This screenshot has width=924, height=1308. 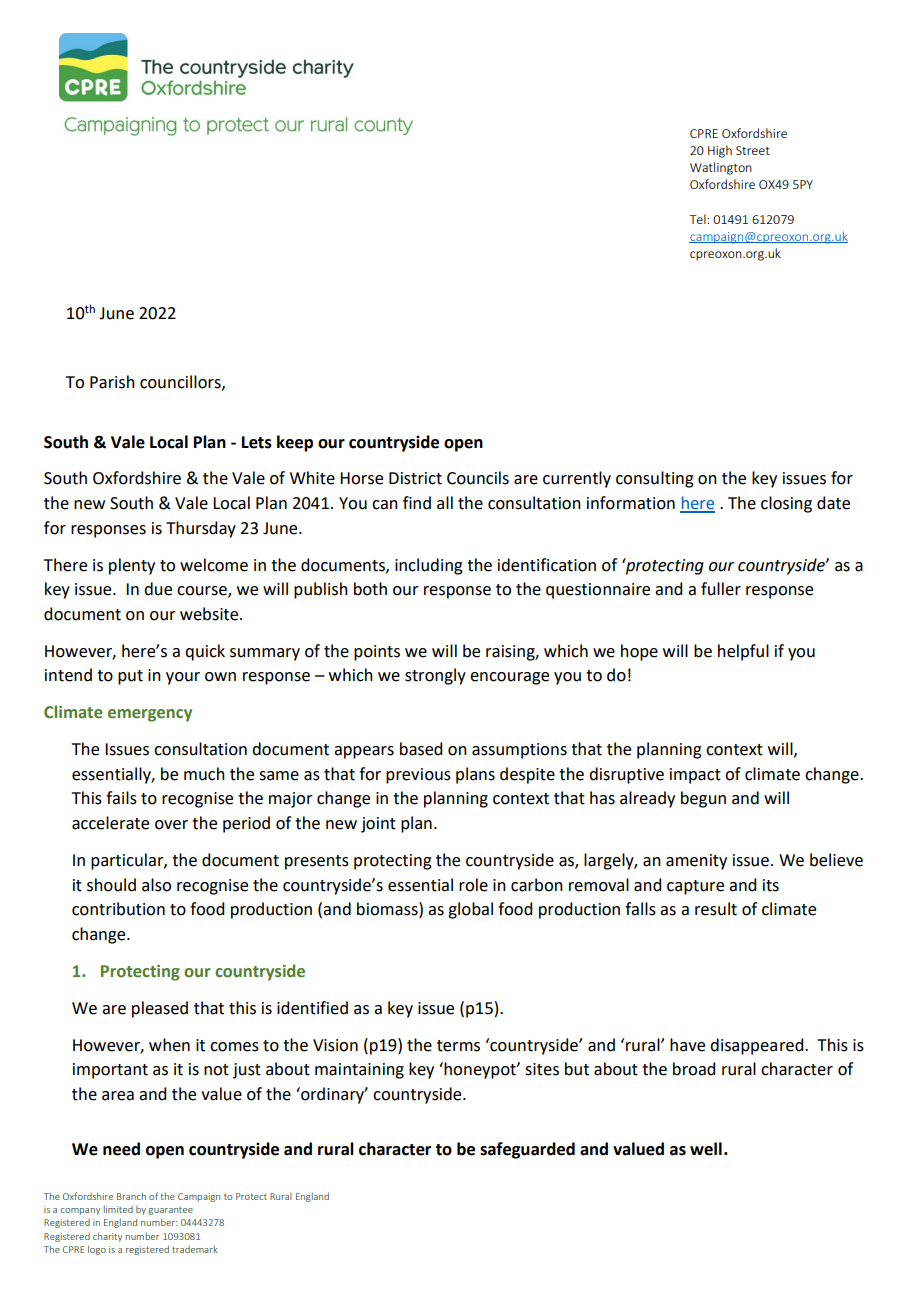 I want to click on Tel, so click(x=699, y=219).
